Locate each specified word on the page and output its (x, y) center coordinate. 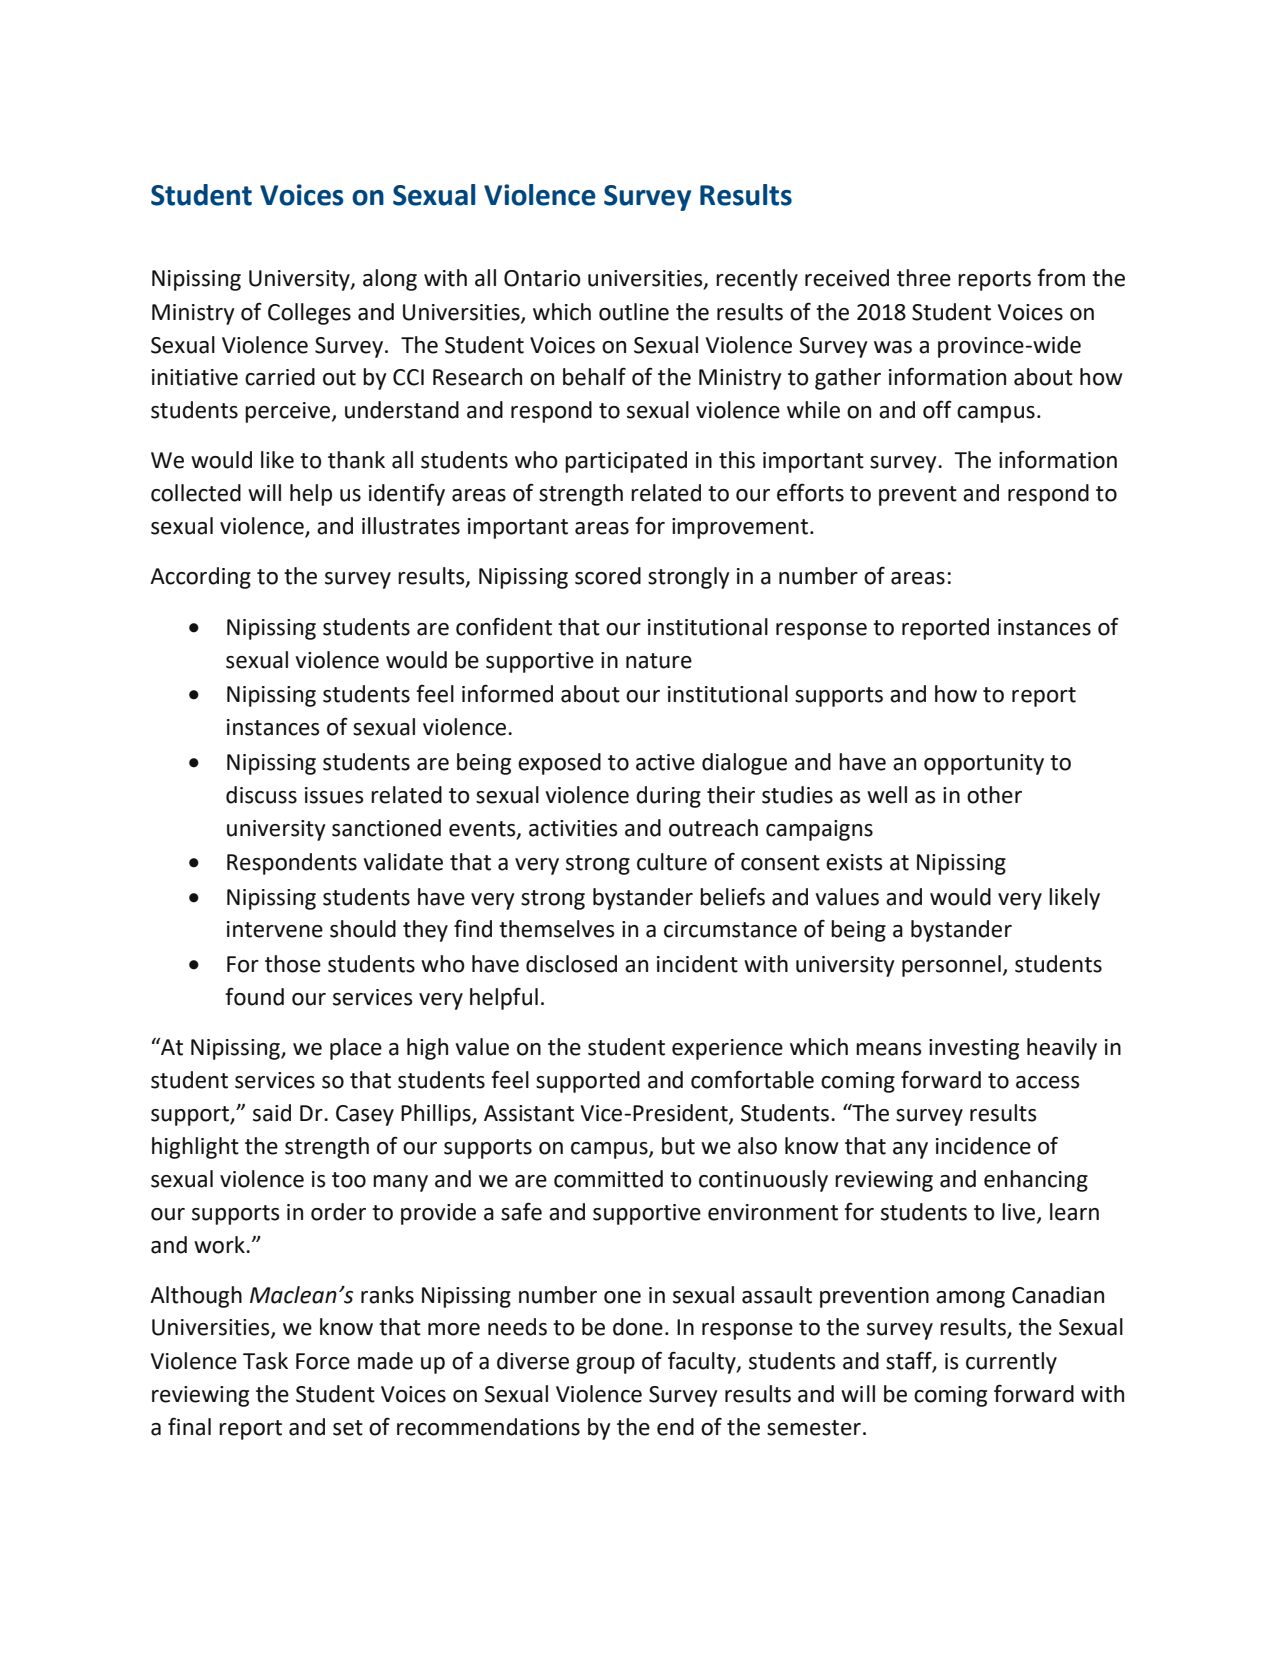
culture (672, 862)
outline (634, 312)
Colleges (309, 314)
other (994, 795)
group (605, 1365)
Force (323, 1361)
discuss (261, 795)
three (924, 278)
